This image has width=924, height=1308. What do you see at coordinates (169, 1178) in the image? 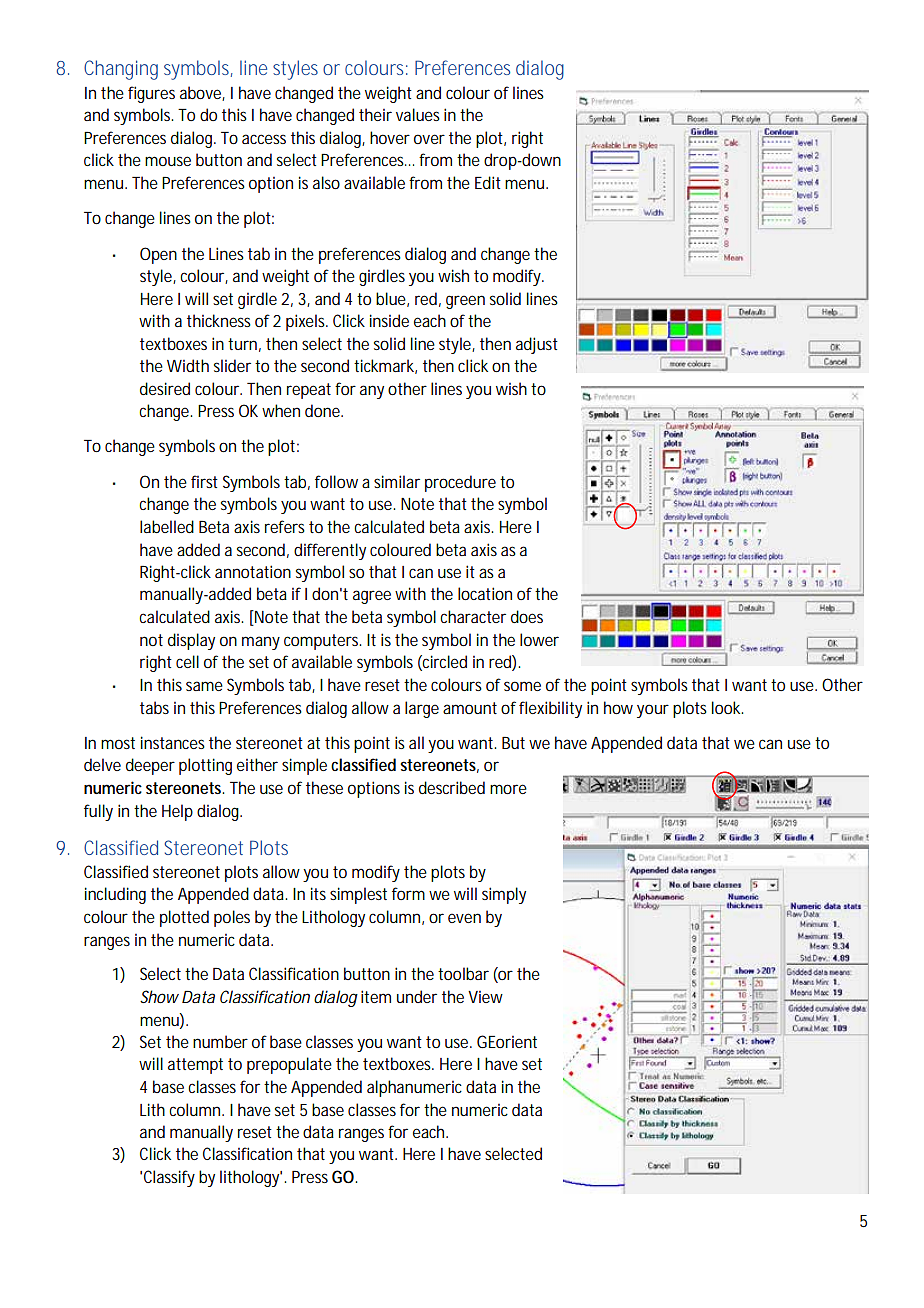
I see `Classify` at bounding box center [169, 1178].
